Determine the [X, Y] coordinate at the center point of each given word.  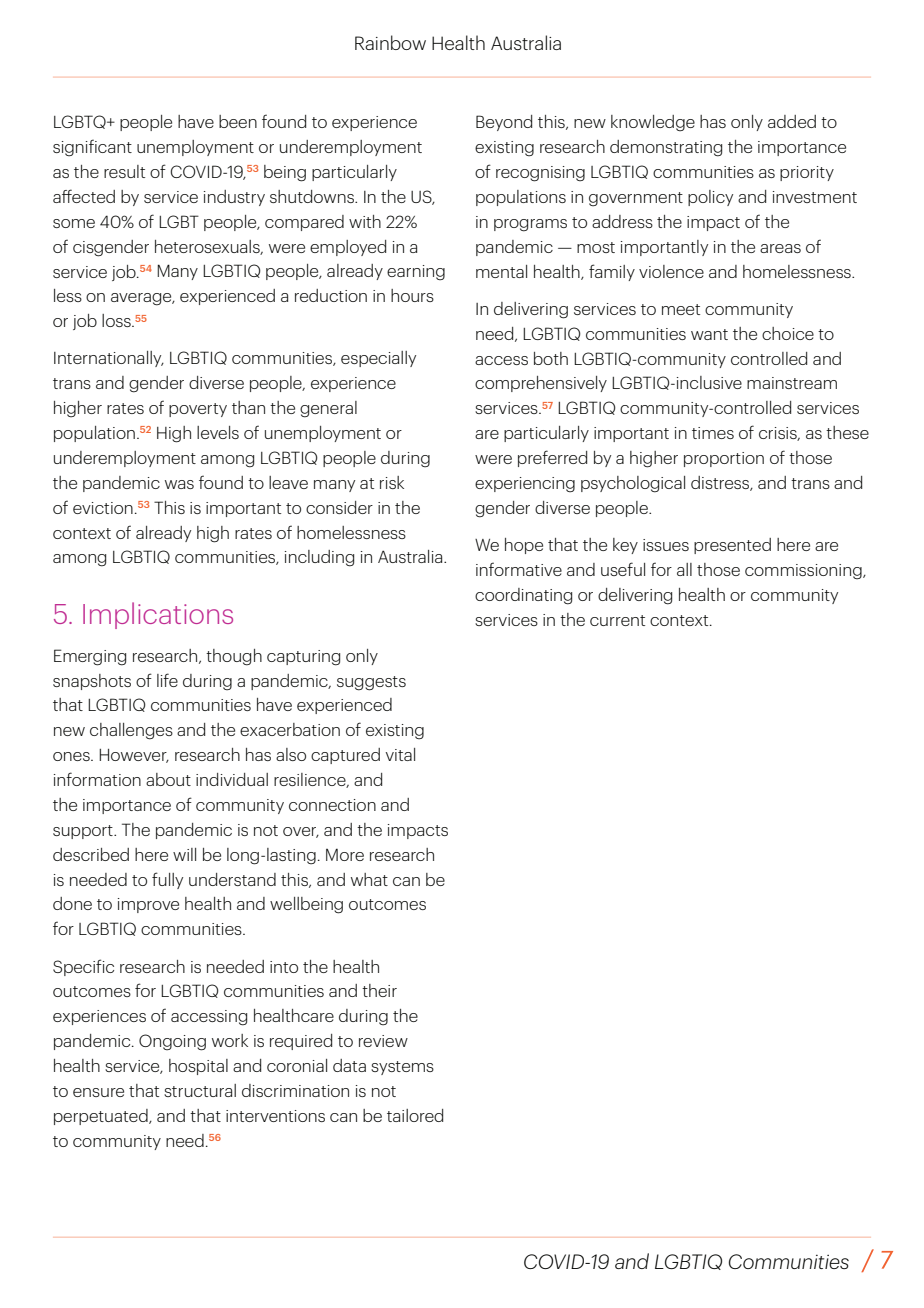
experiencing [525, 485]
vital [400, 754]
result [124, 171]
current [617, 620]
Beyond [504, 123]
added [792, 121]
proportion [724, 459]
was [179, 484]
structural [200, 1090]
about [168, 779]
